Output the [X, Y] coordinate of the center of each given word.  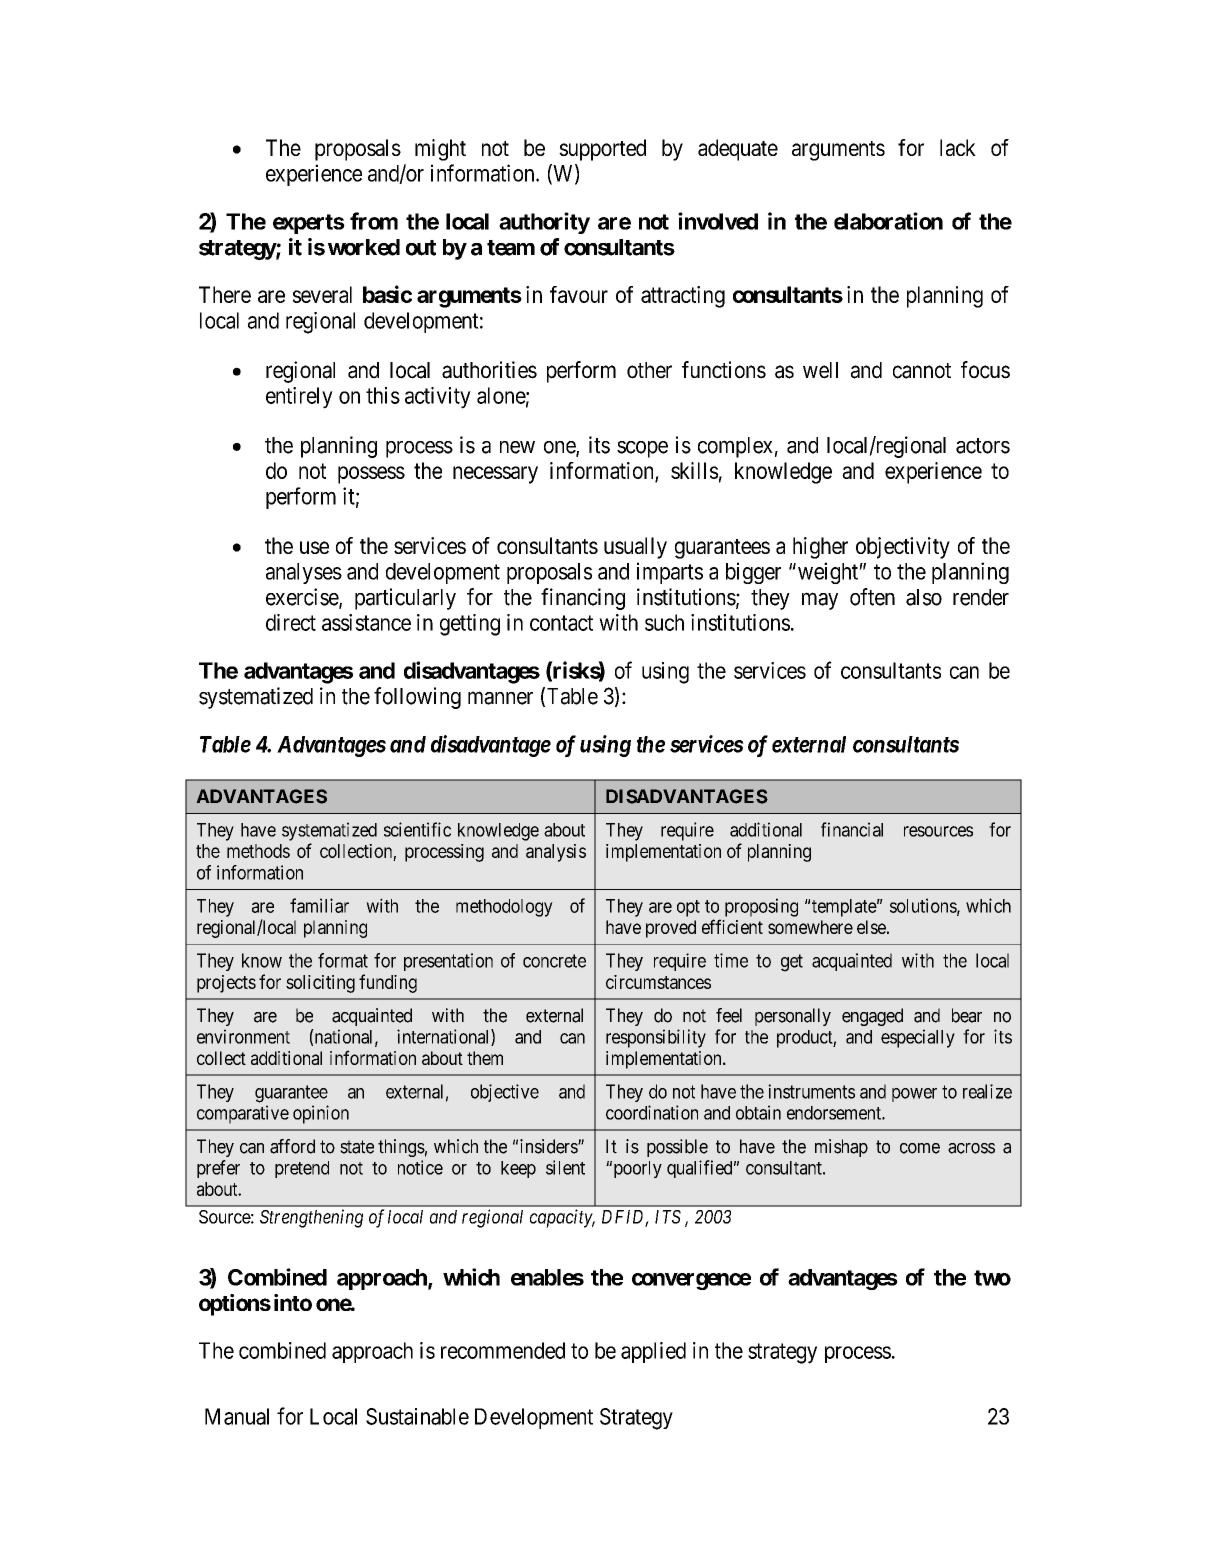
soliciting [320, 984]
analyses [304, 573]
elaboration [888, 221]
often [872, 597]
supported [602, 150]
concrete [554, 961]
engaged [872, 1017]
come [920, 1148]
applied [653, 1352]
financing [583, 599]
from [374, 221]
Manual [237, 1416]
